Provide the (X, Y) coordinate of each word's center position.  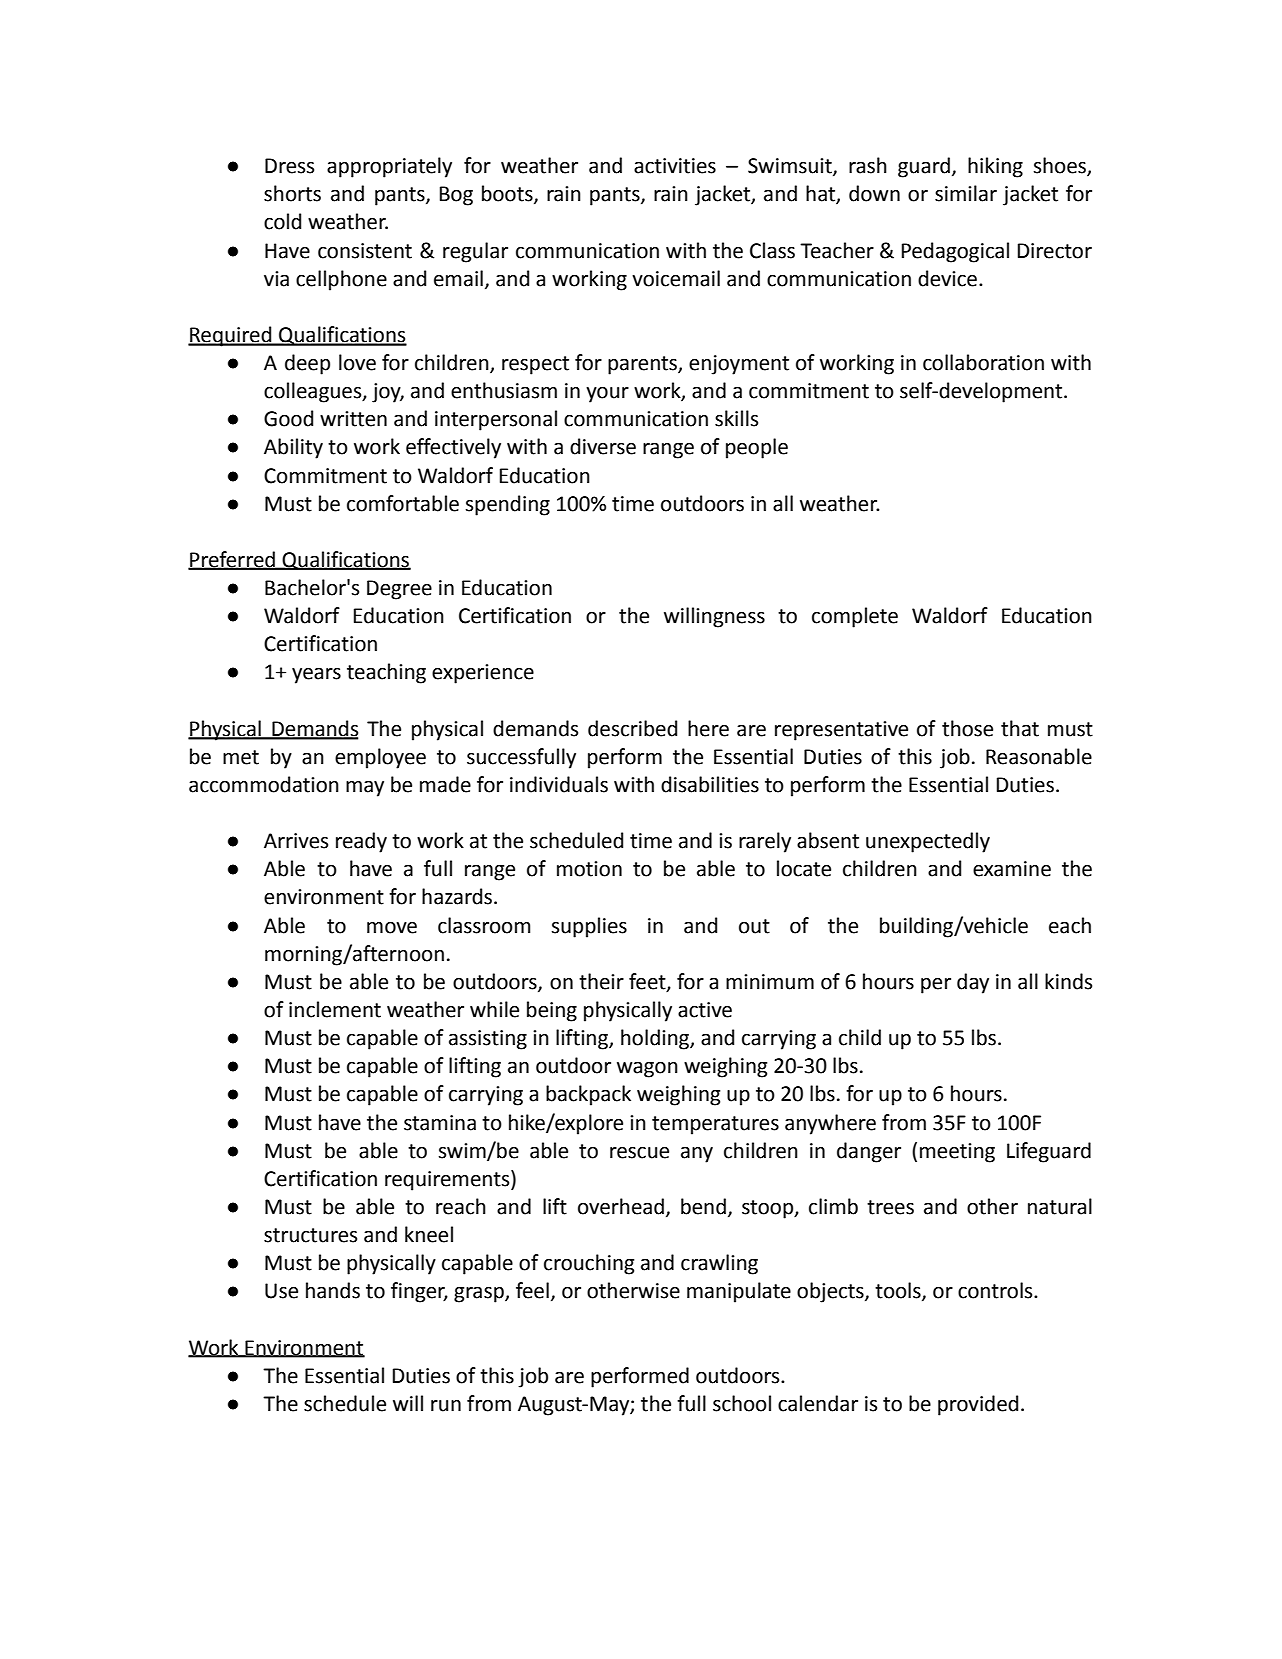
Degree (399, 590)
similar (966, 193)
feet (648, 982)
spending (508, 505)
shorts (292, 193)
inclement (335, 1009)
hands (333, 1290)
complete (855, 617)
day (973, 983)
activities (675, 166)
